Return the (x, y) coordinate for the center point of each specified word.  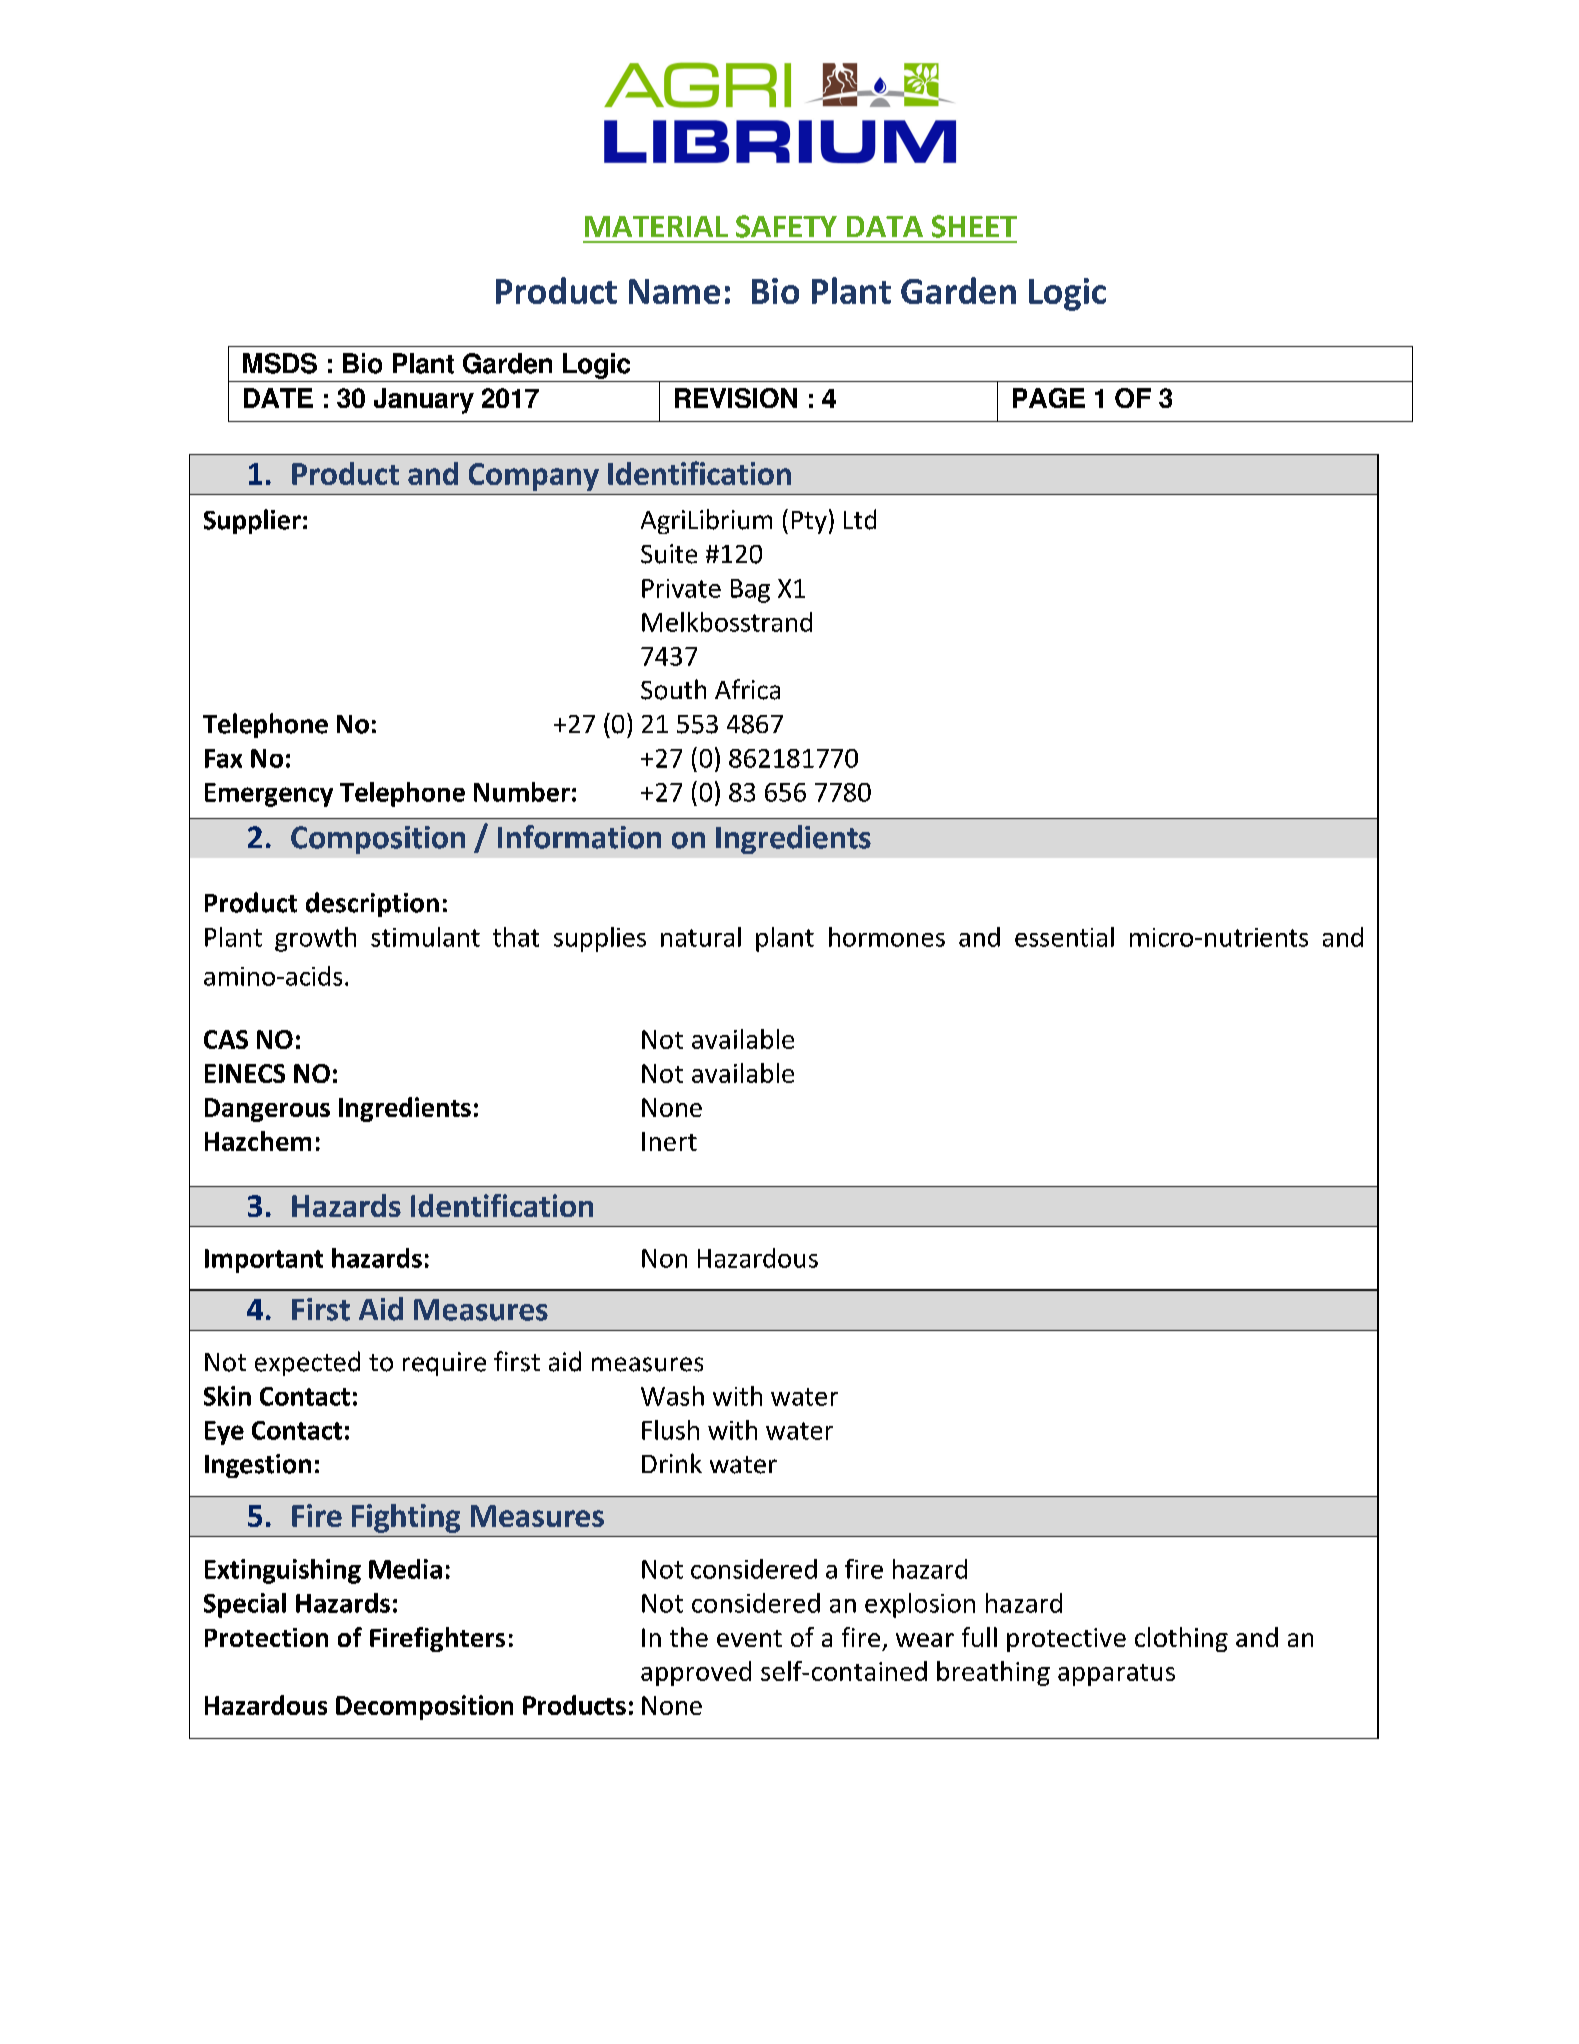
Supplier (252, 521)
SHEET (974, 226)
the (689, 1637)
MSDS (280, 363)
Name (674, 291)
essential (1064, 937)
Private (681, 588)
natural (701, 937)
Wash (672, 1396)
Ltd (860, 519)
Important (264, 1261)
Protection (266, 1637)
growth (315, 939)
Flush (670, 1430)
